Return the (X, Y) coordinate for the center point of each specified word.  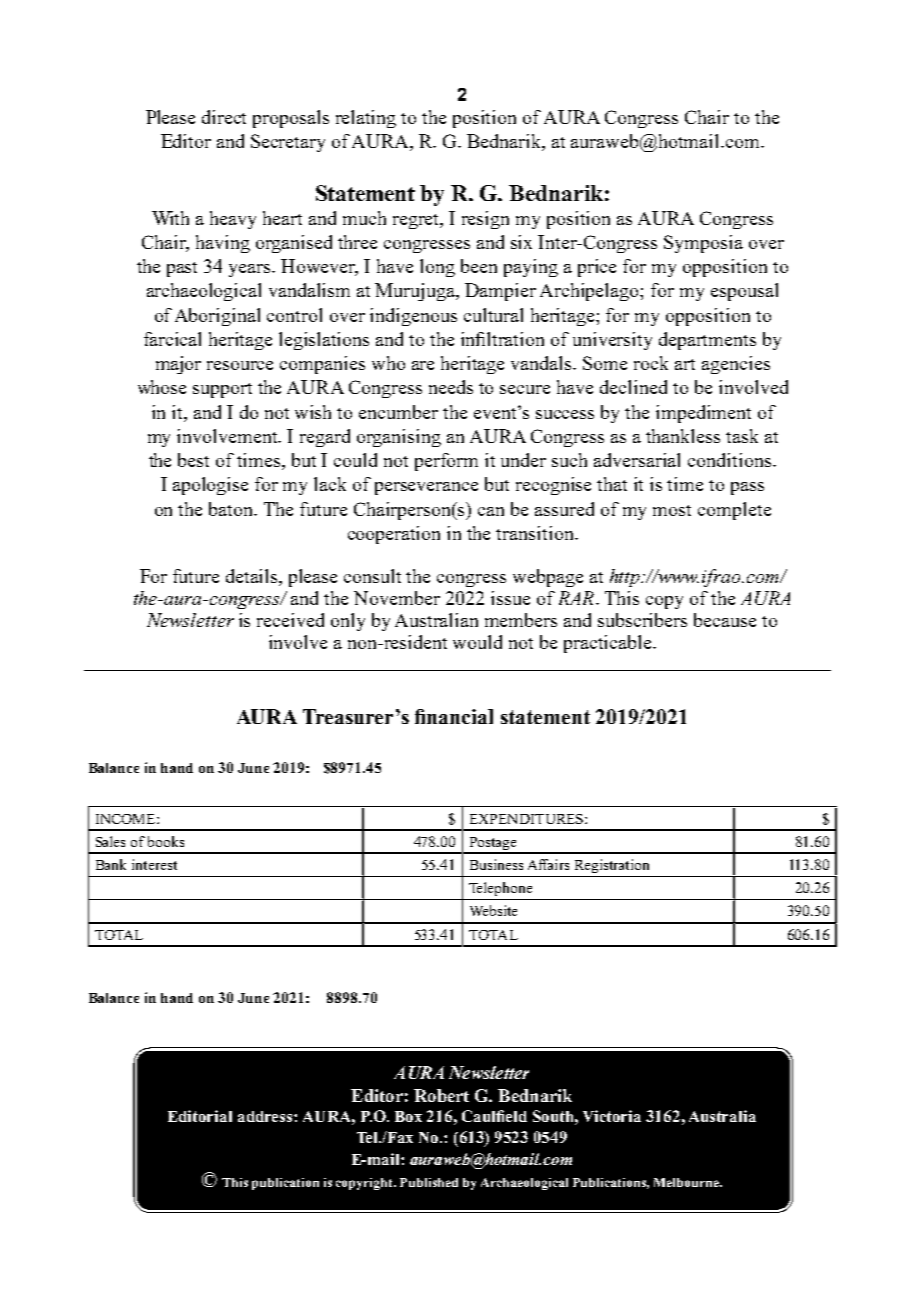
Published (429, 1182)
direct (224, 117)
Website (493, 910)
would (477, 642)
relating (366, 119)
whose (162, 387)
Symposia (703, 244)
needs (451, 387)
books (166, 841)
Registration (612, 866)
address (266, 1116)
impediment (703, 414)
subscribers (642, 620)
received (290, 620)
